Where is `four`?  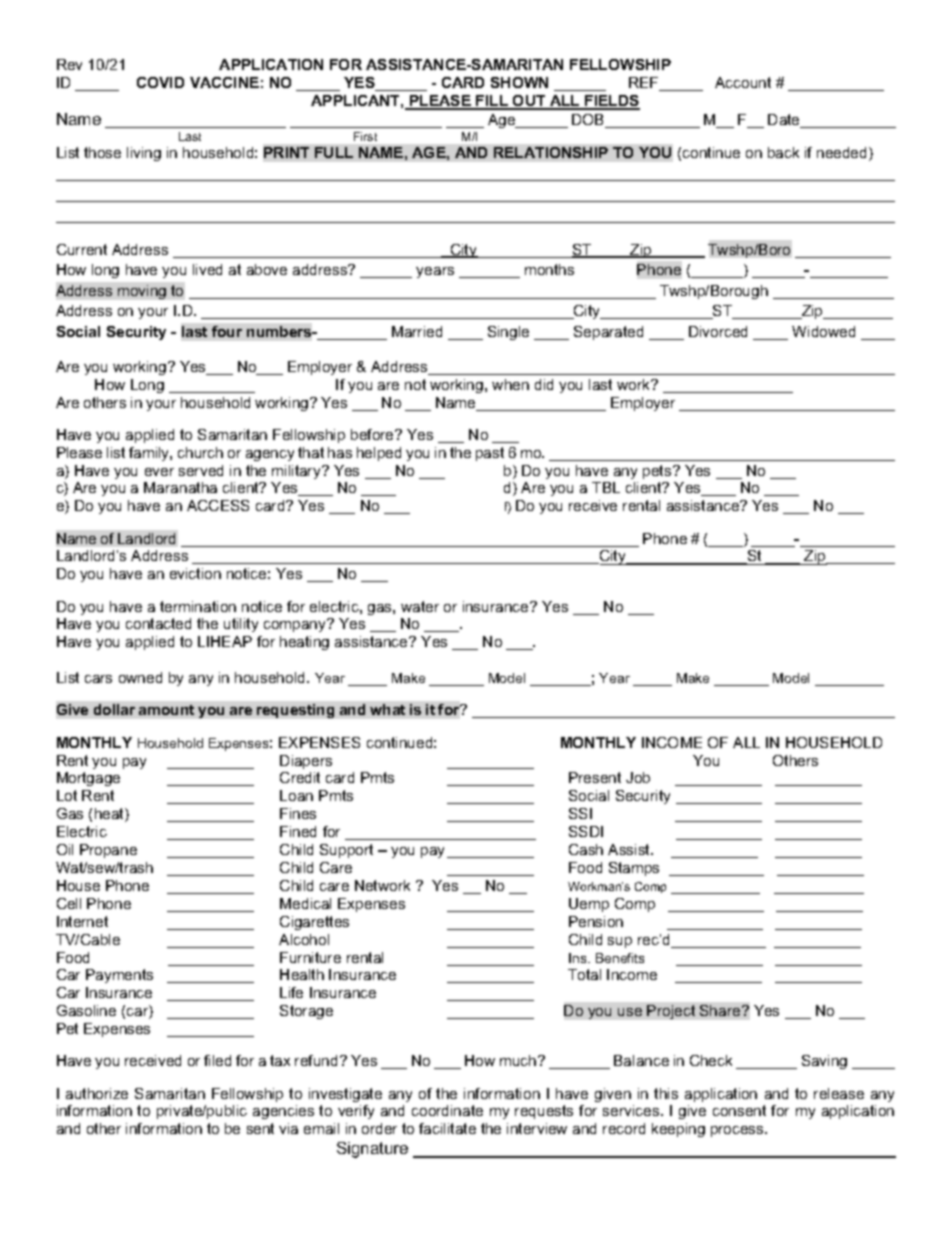 four is located at coordinates (227, 331).
